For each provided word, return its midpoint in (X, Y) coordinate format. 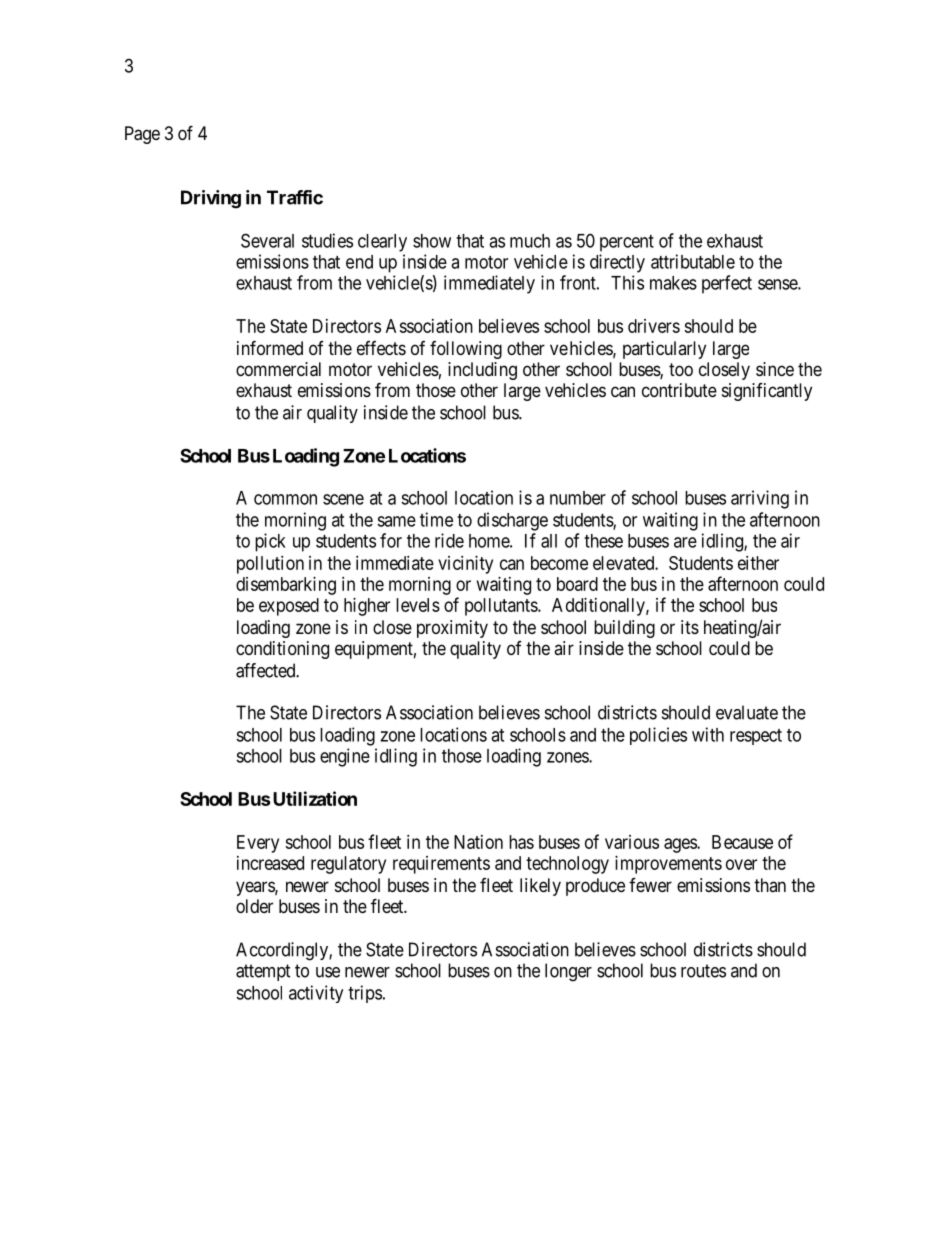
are (685, 542)
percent (627, 243)
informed (270, 347)
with (708, 734)
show (432, 241)
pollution (270, 565)
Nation (478, 842)
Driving (211, 199)
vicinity (465, 565)
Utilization (313, 798)
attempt (263, 972)
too (681, 369)
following (466, 350)
